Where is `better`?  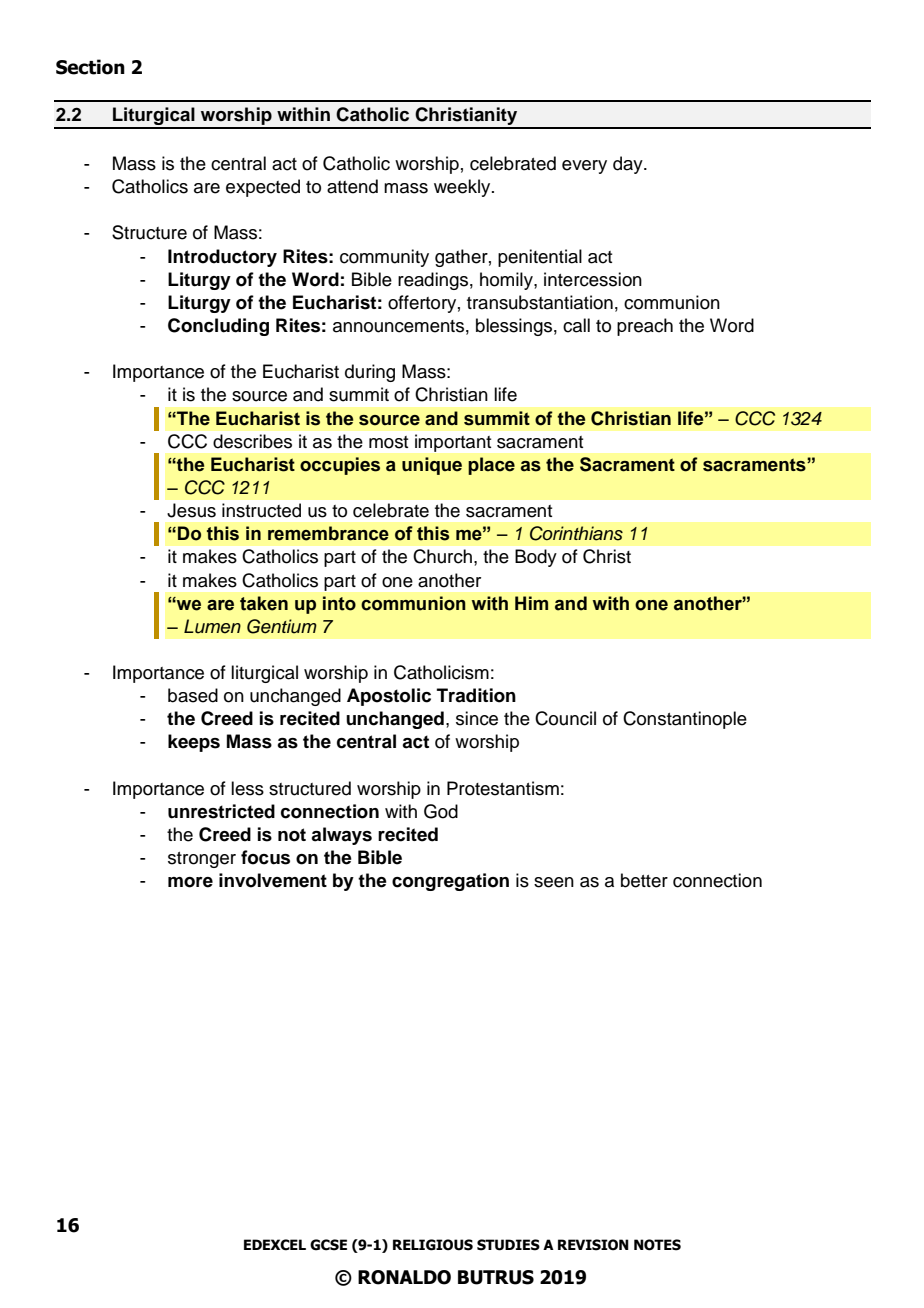 better is located at coordinates (644, 880).
